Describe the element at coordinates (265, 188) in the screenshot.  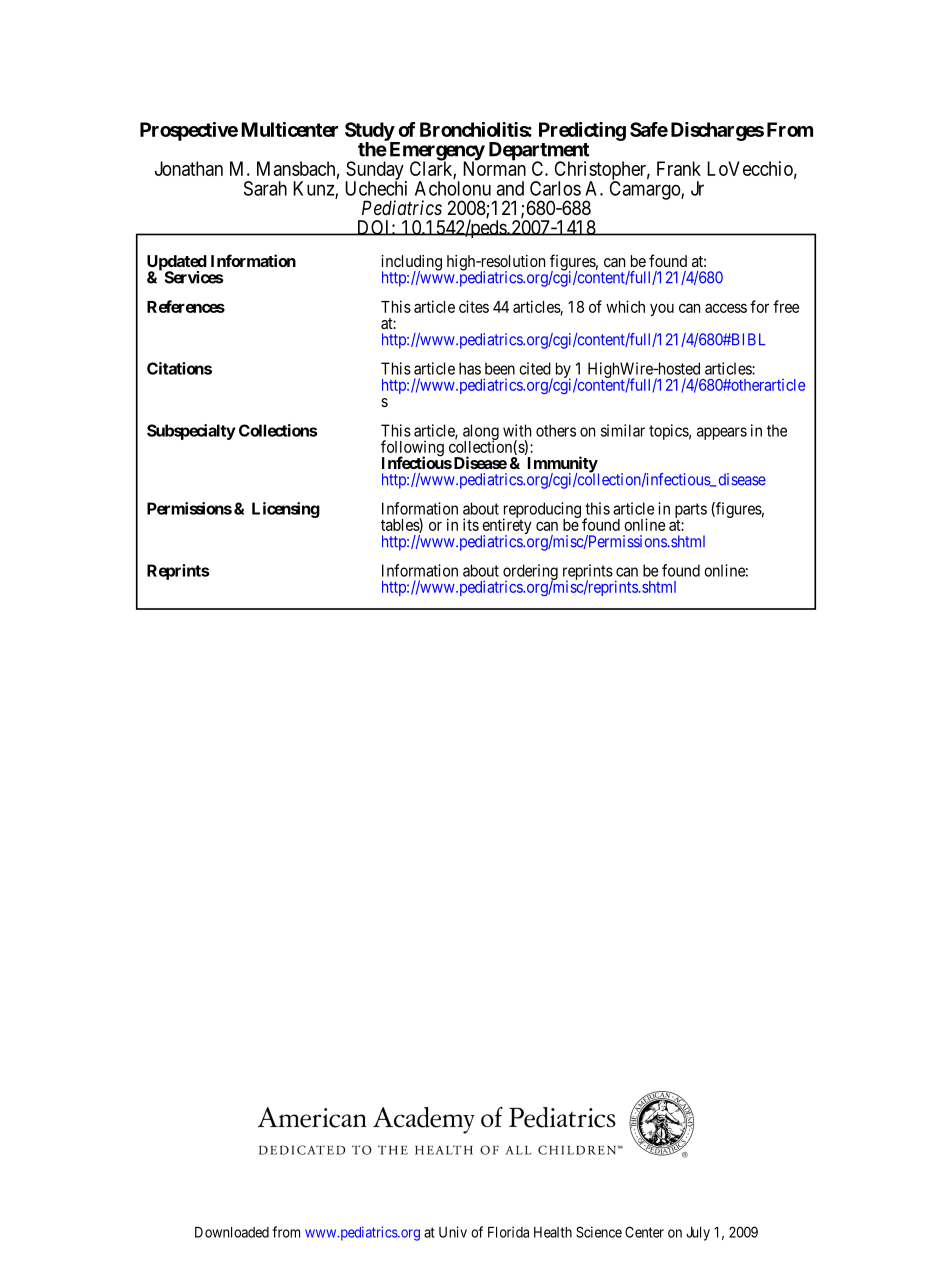
I see `Sarah` at that location.
